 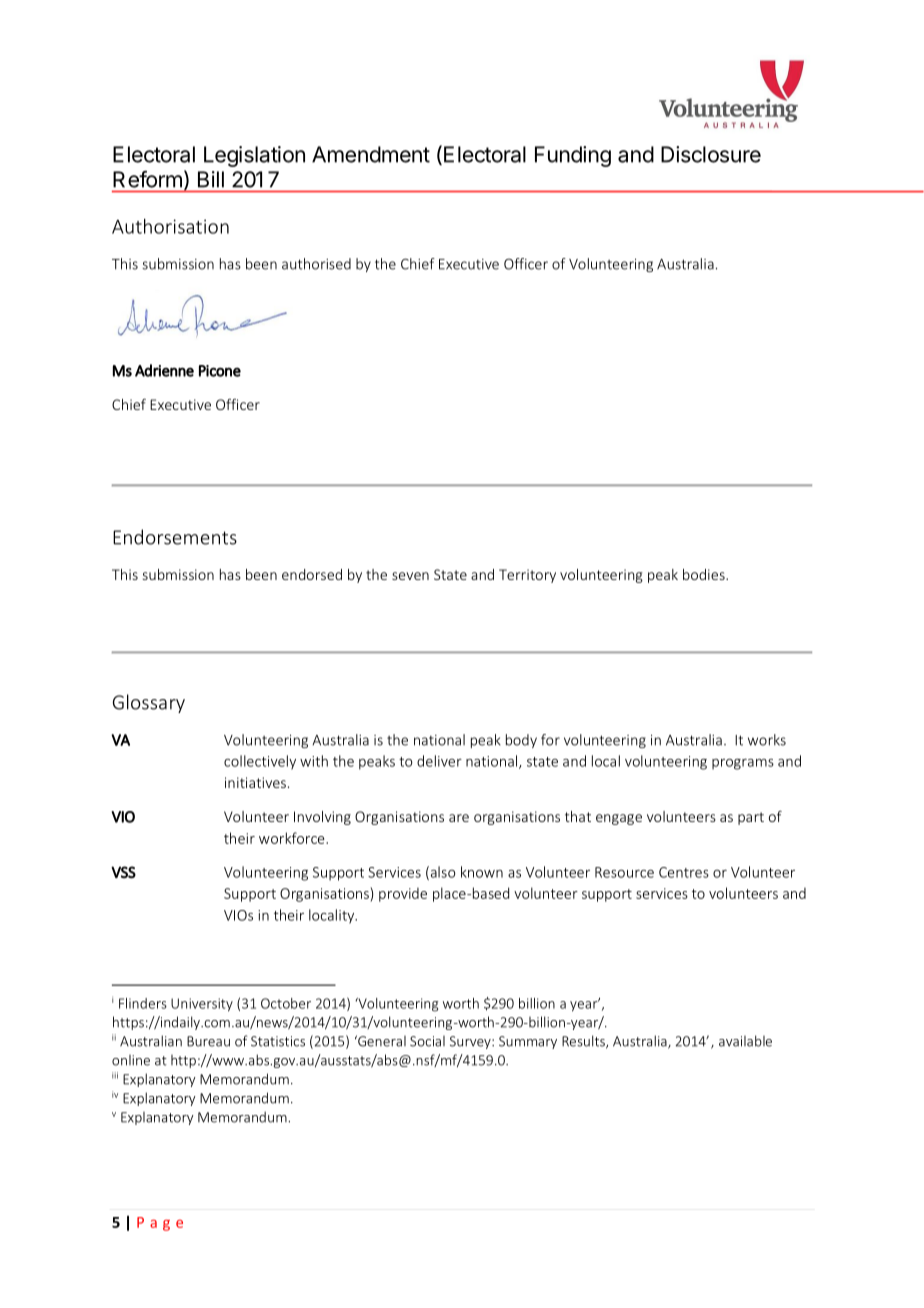 What do you see at coordinates (164, 370) in the screenshot?
I see `Adrienne` at bounding box center [164, 370].
